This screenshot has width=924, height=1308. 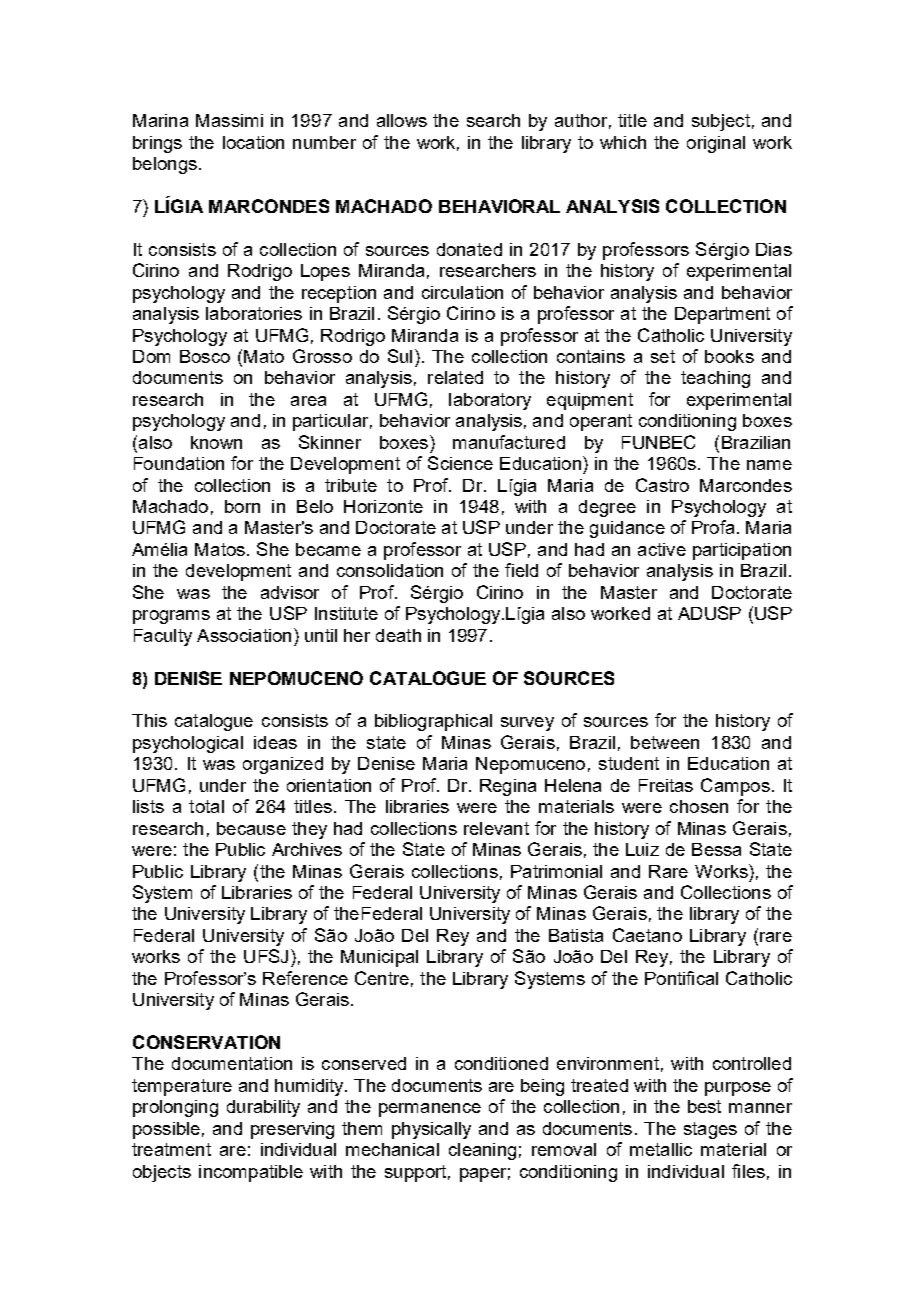 I want to click on relevant, so click(x=496, y=828).
